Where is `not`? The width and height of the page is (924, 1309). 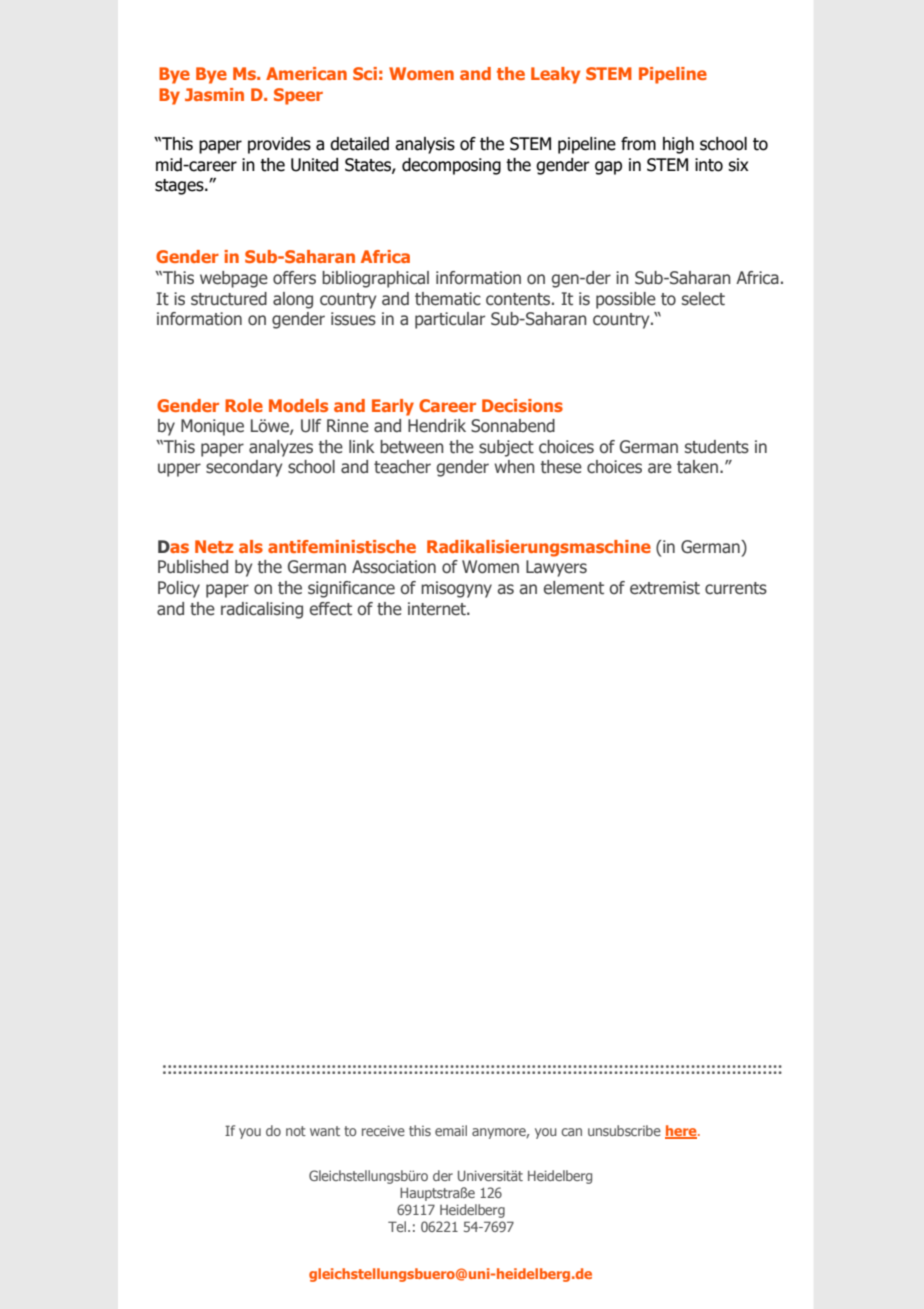 not is located at coordinates (296, 1131).
